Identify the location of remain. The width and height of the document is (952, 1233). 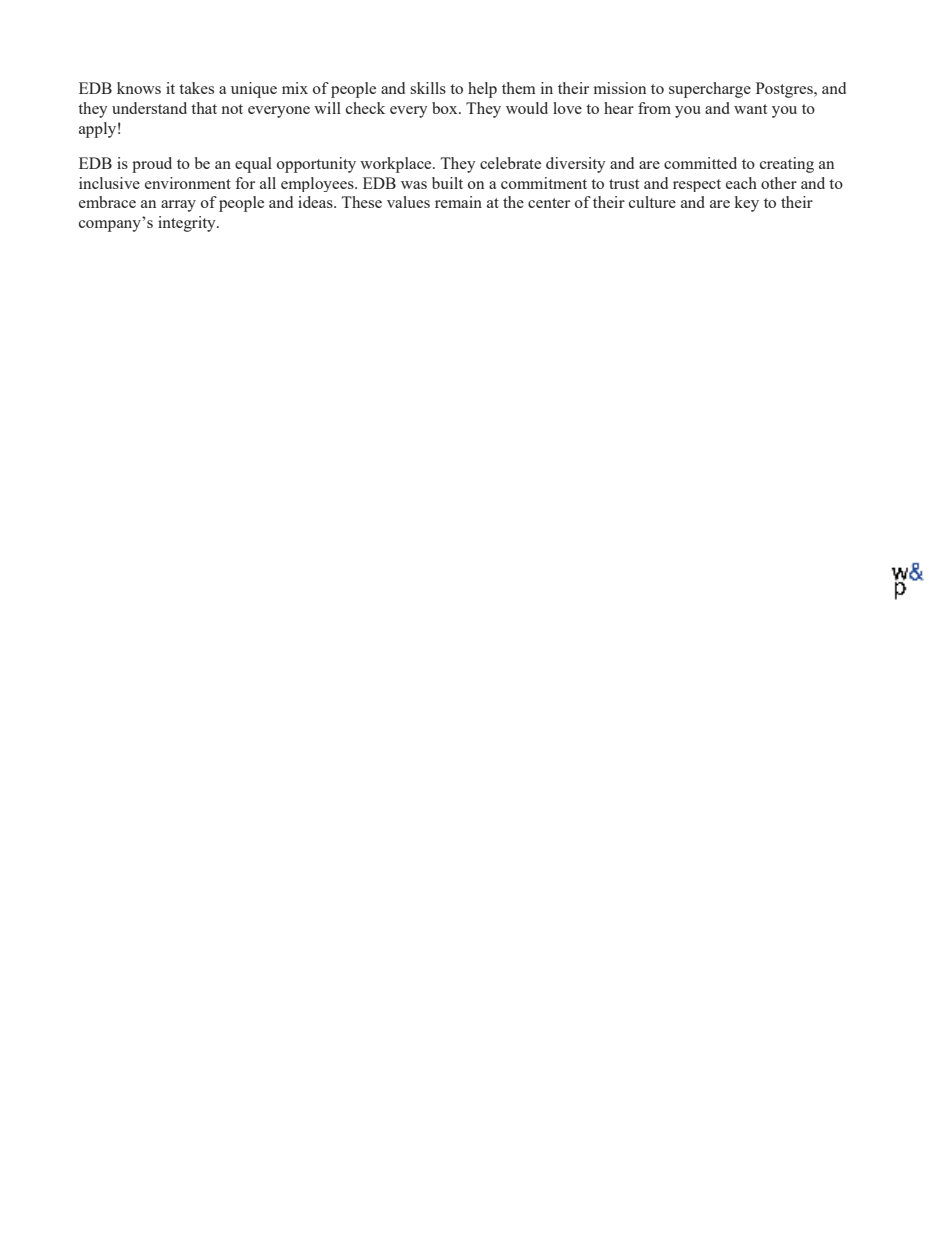
(458, 202).
